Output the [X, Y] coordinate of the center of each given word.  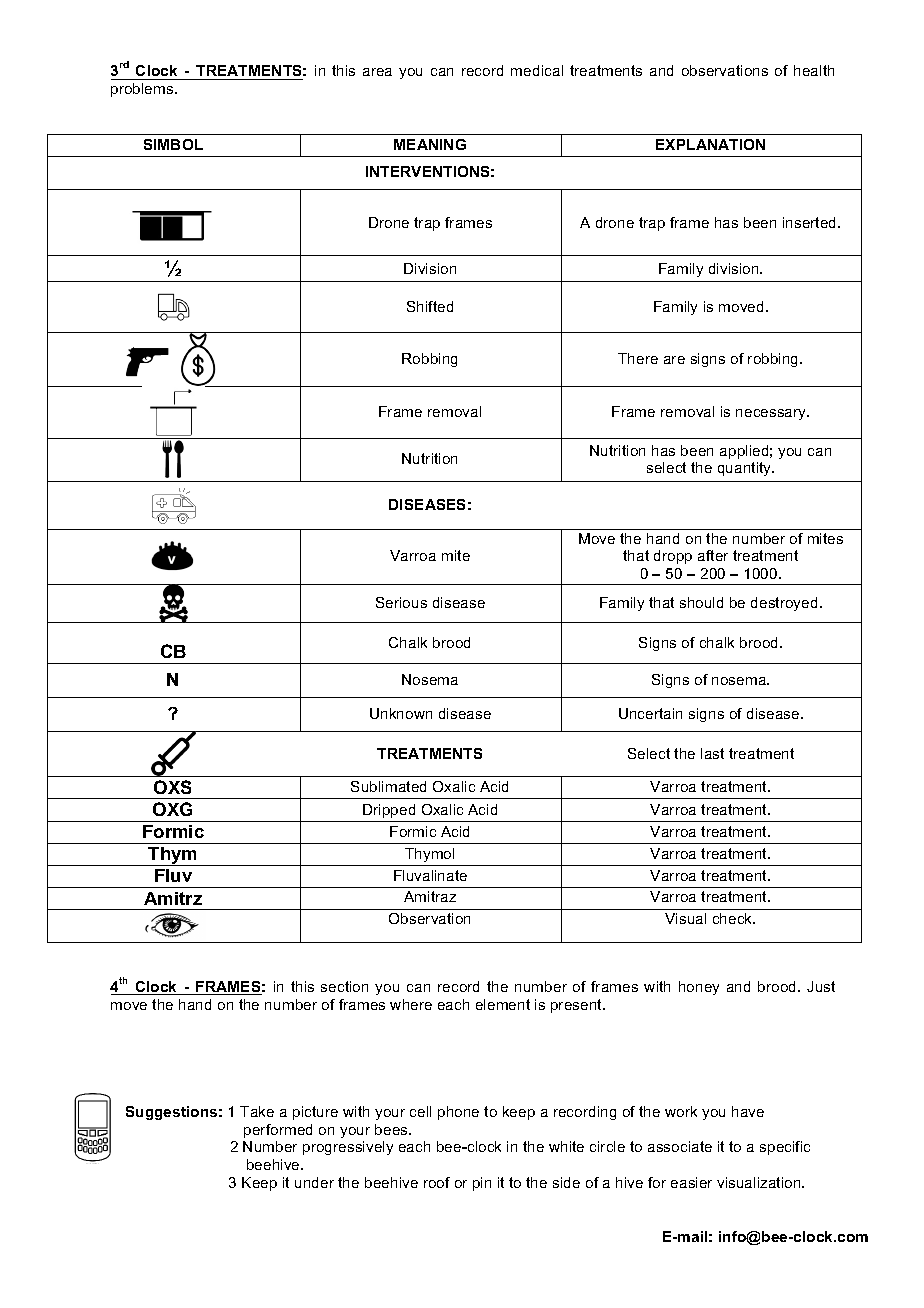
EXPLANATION [710, 144]
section [344, 986]
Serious [401, 602]
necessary [772, 414]
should [701, 602]
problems [143, 90]
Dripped [389, 811]
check [734, 918]
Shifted [430, 306]
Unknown [401, 713]
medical [537, 70]
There [638, 358]
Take [257, 1111]
